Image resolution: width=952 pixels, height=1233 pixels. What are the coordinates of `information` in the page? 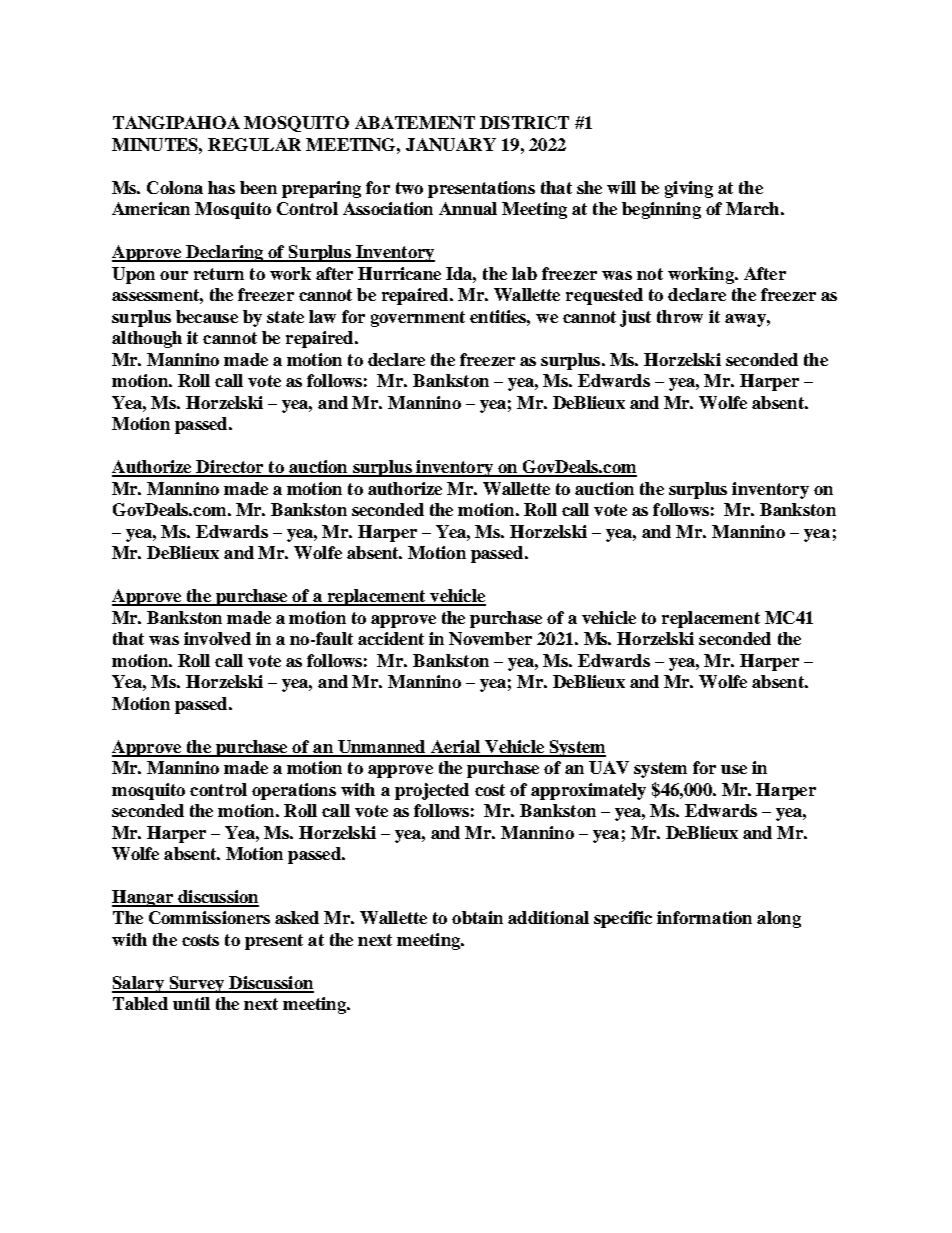 It's located at (704, 917).
